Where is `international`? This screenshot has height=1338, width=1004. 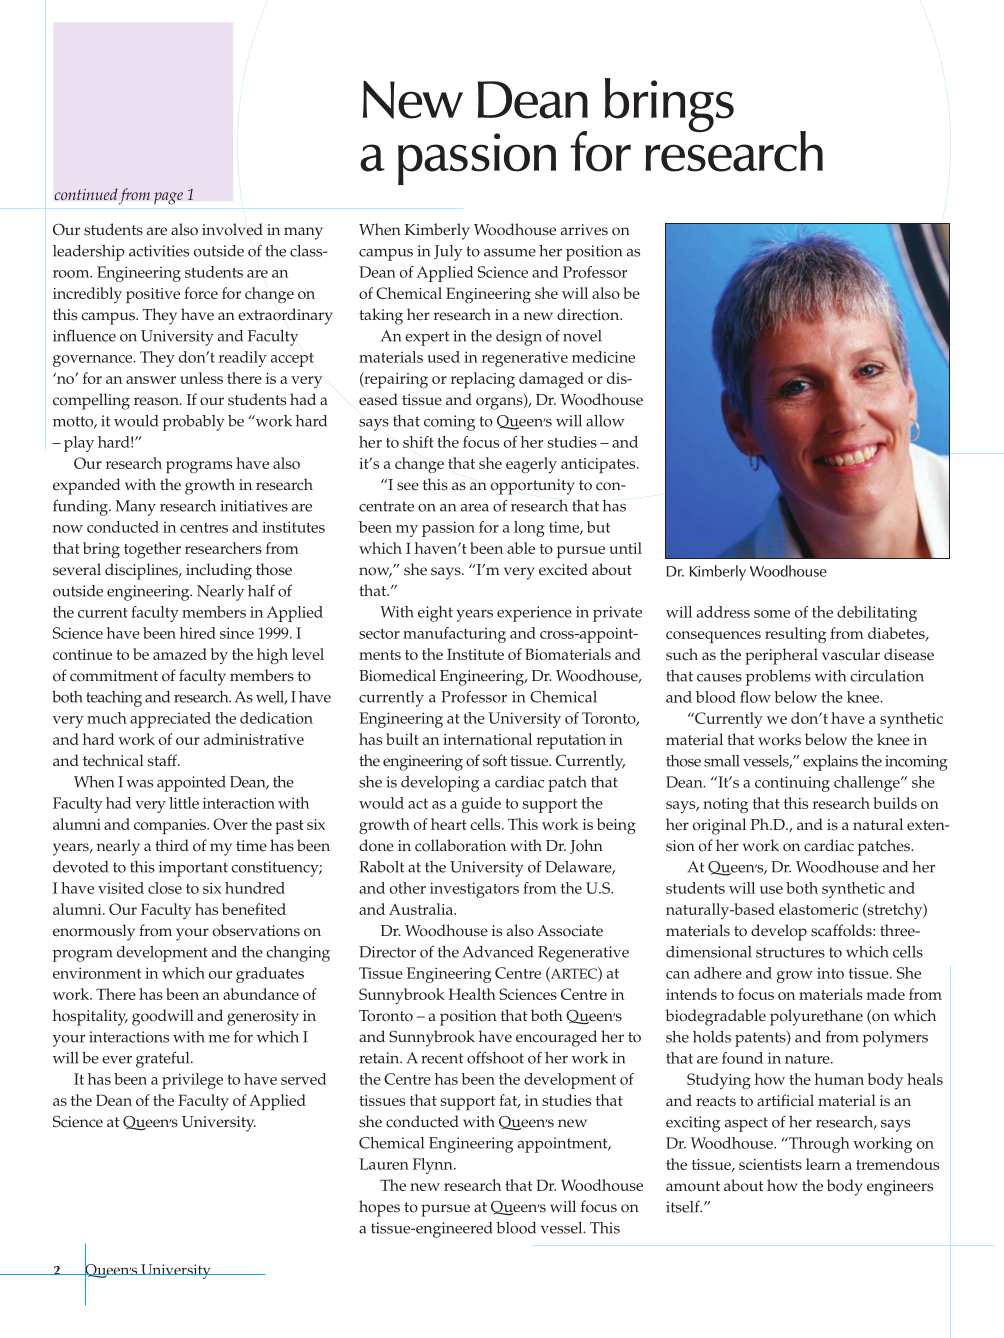
international is located at coordinates (487, 739).
